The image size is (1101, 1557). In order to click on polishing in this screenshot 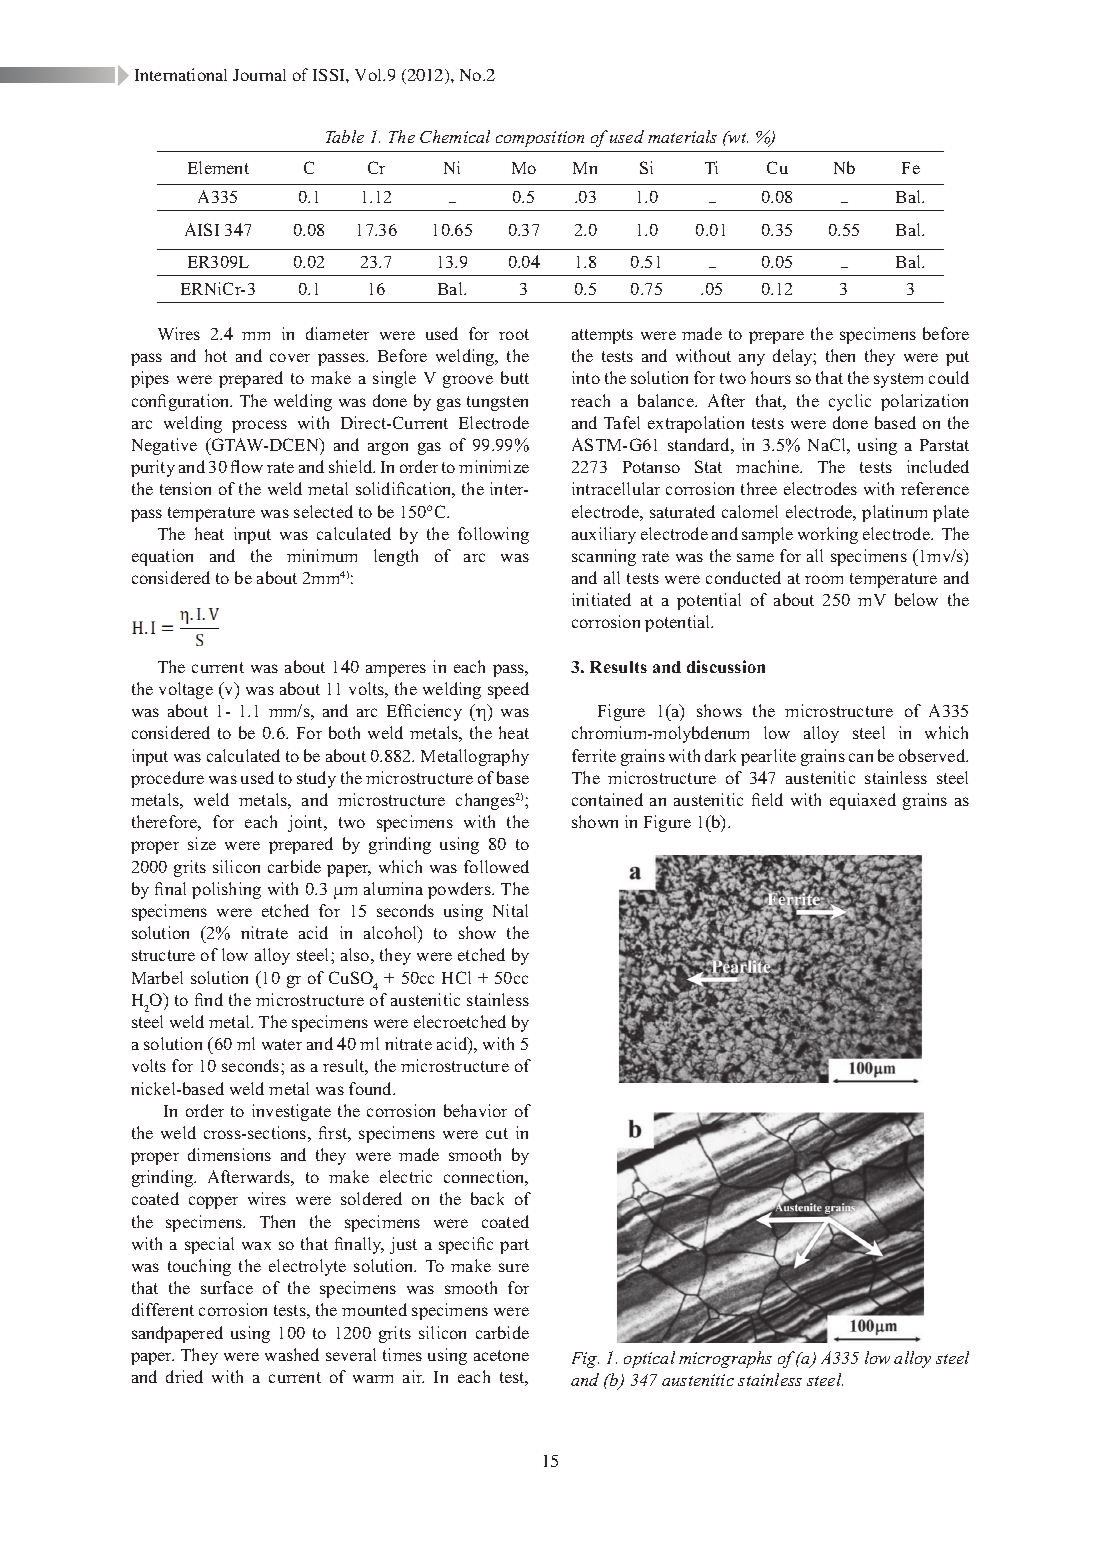, I will do `click(226, 890)`.
